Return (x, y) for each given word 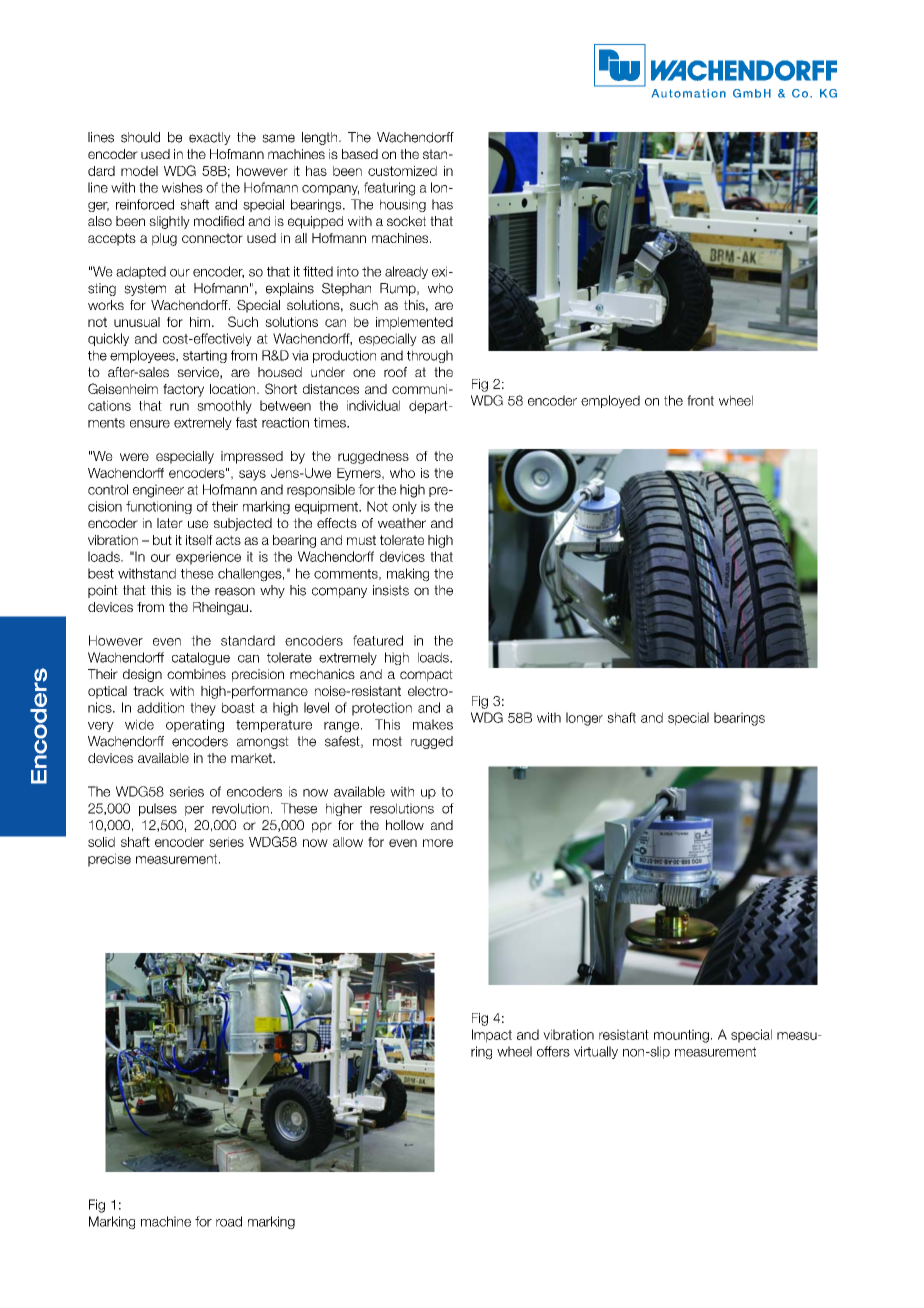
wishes (182, 187)
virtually (596, 1052)
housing (403, 205)
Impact (492, 1036)
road (229, 1221)
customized (402, 171)
